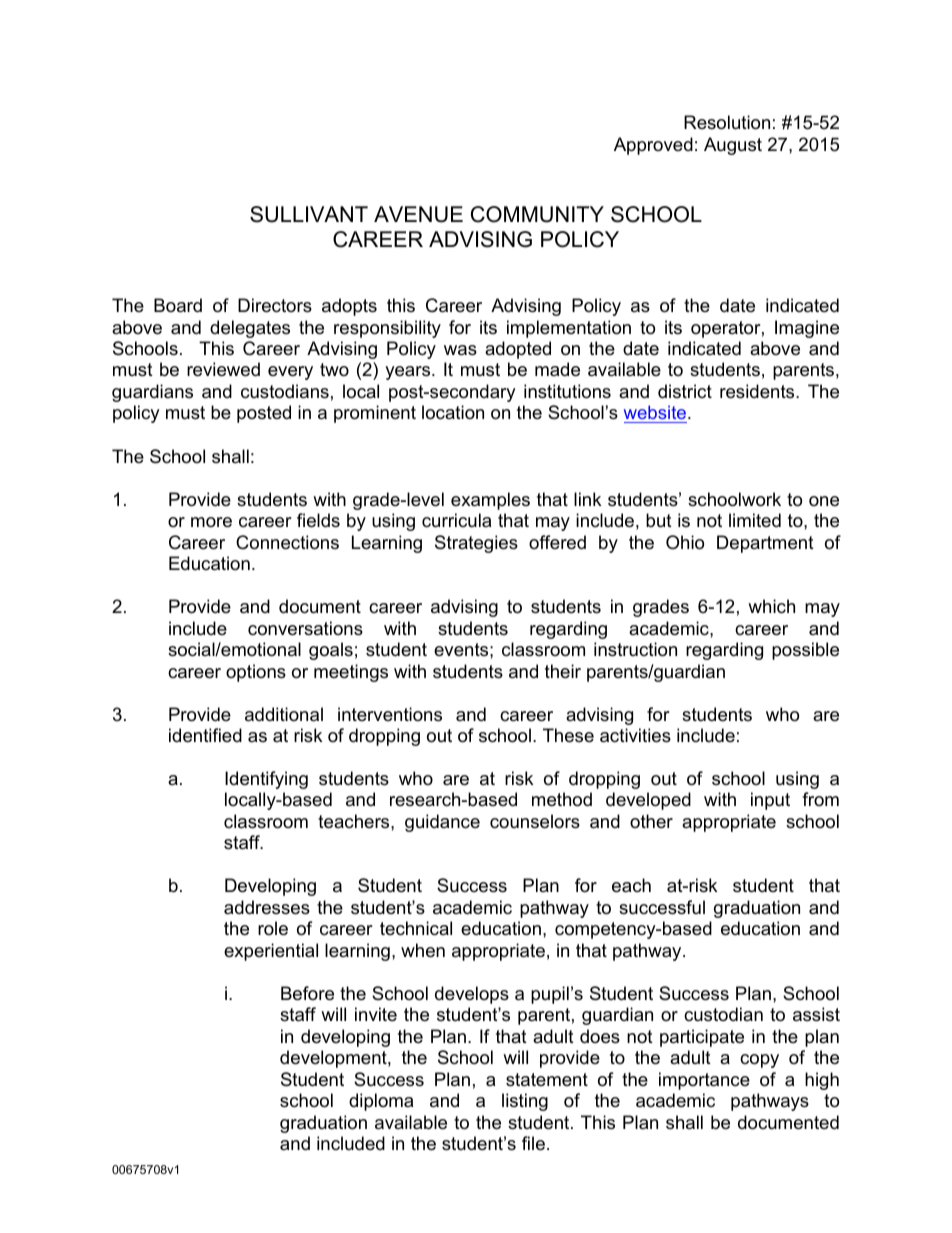 The height and width of the screenshot is (1233, 952). What do you see at coordinates (537, 214) in the screenshot?
I see `COMMUNITY` at bounding box center [537, 214].
